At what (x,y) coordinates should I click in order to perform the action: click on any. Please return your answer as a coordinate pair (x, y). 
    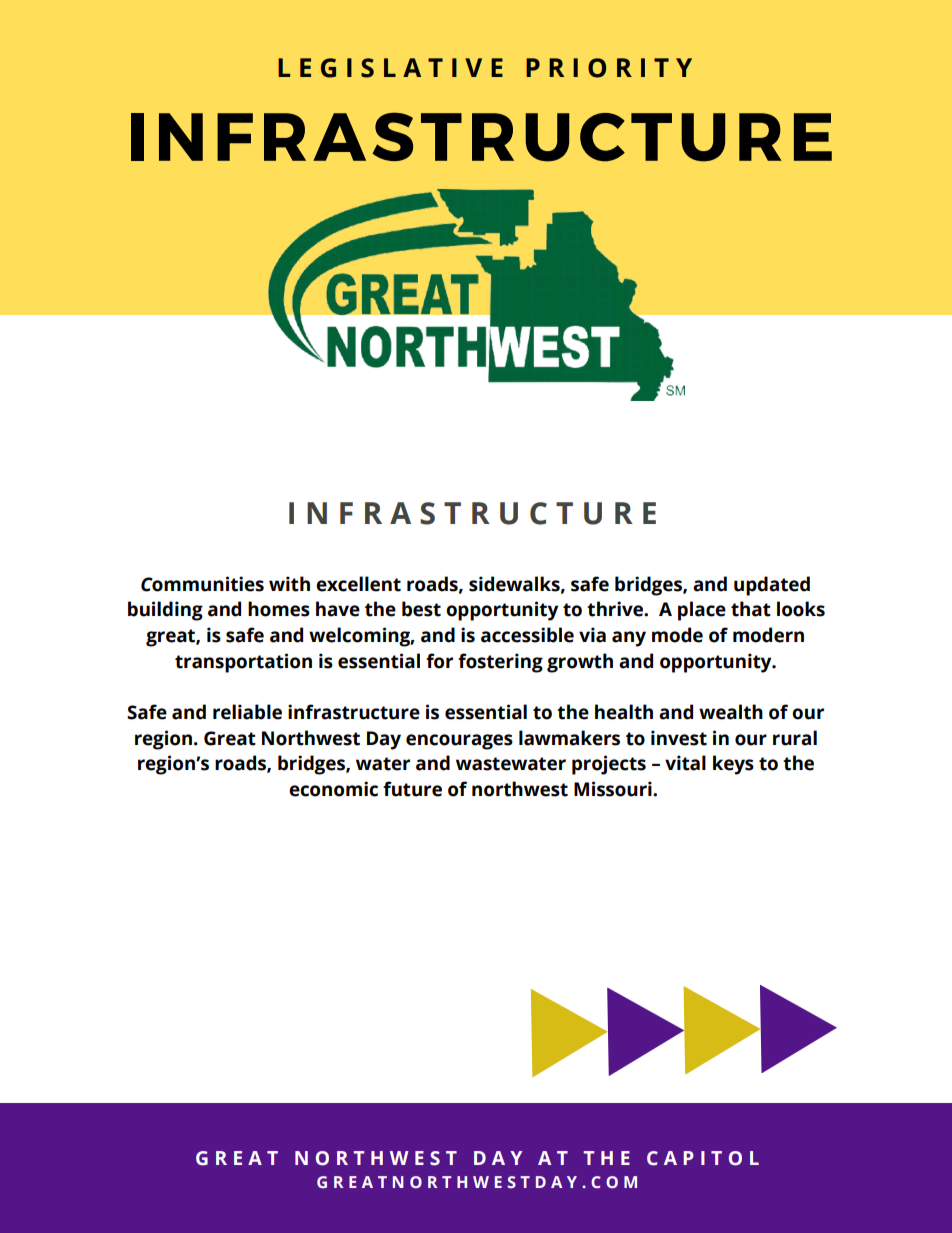
    Looking at the image, I should click on (629, 639).
